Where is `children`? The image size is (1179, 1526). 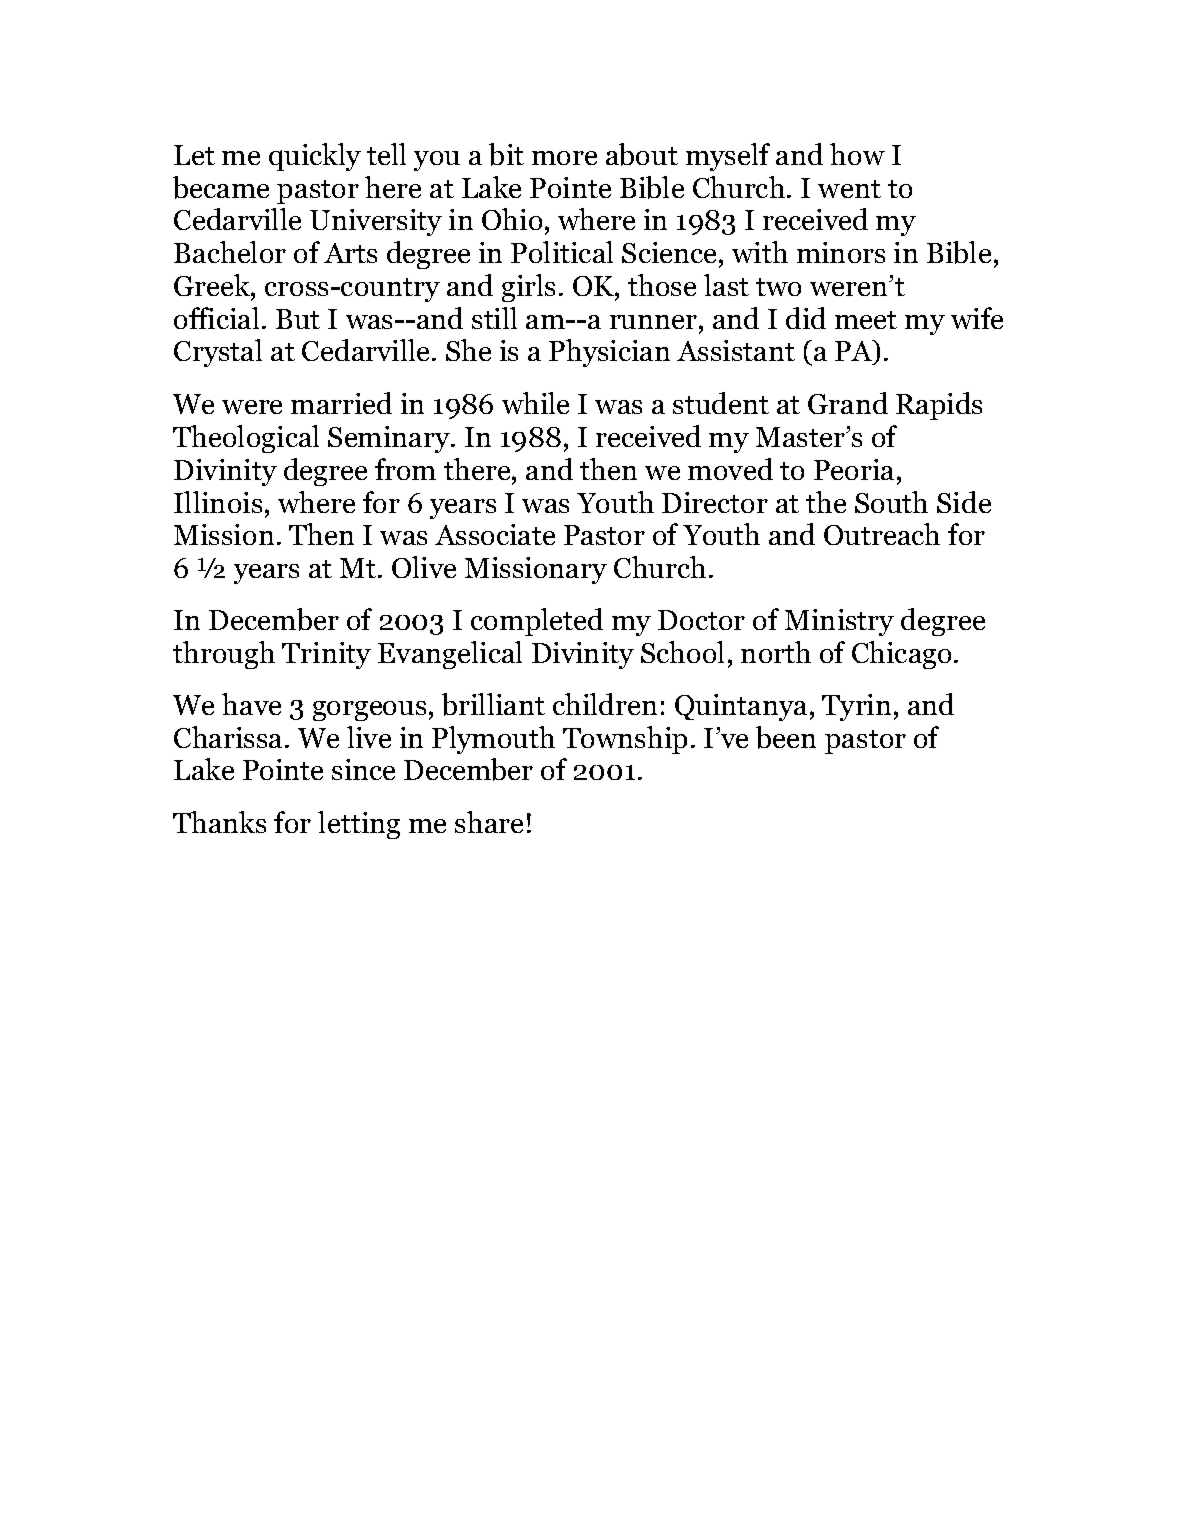 children is located at coordinates (605, 704).
